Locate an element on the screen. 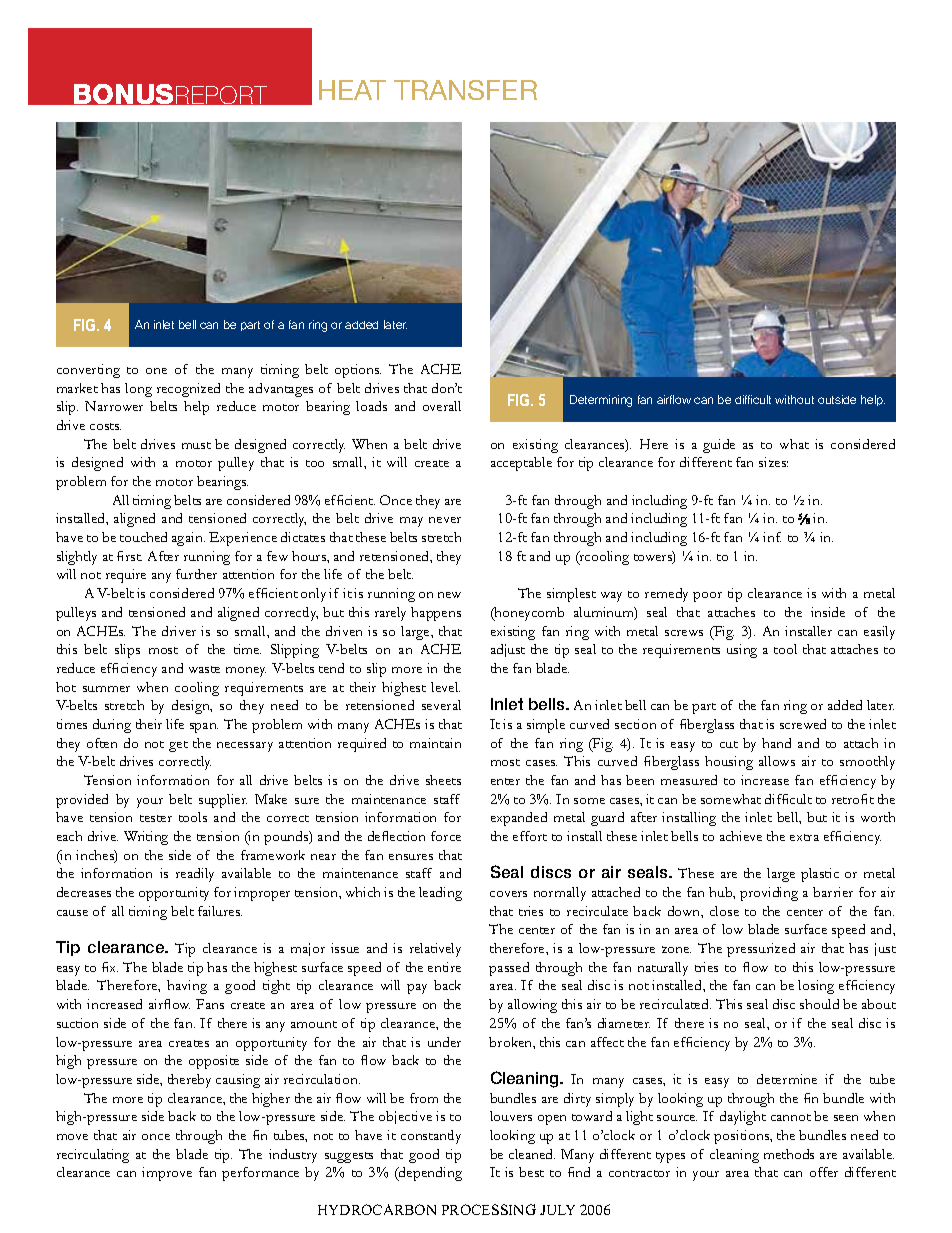 Image resolution: width=952 pixels, height=1233 pixels. force is located at coordinates (446, 836).
